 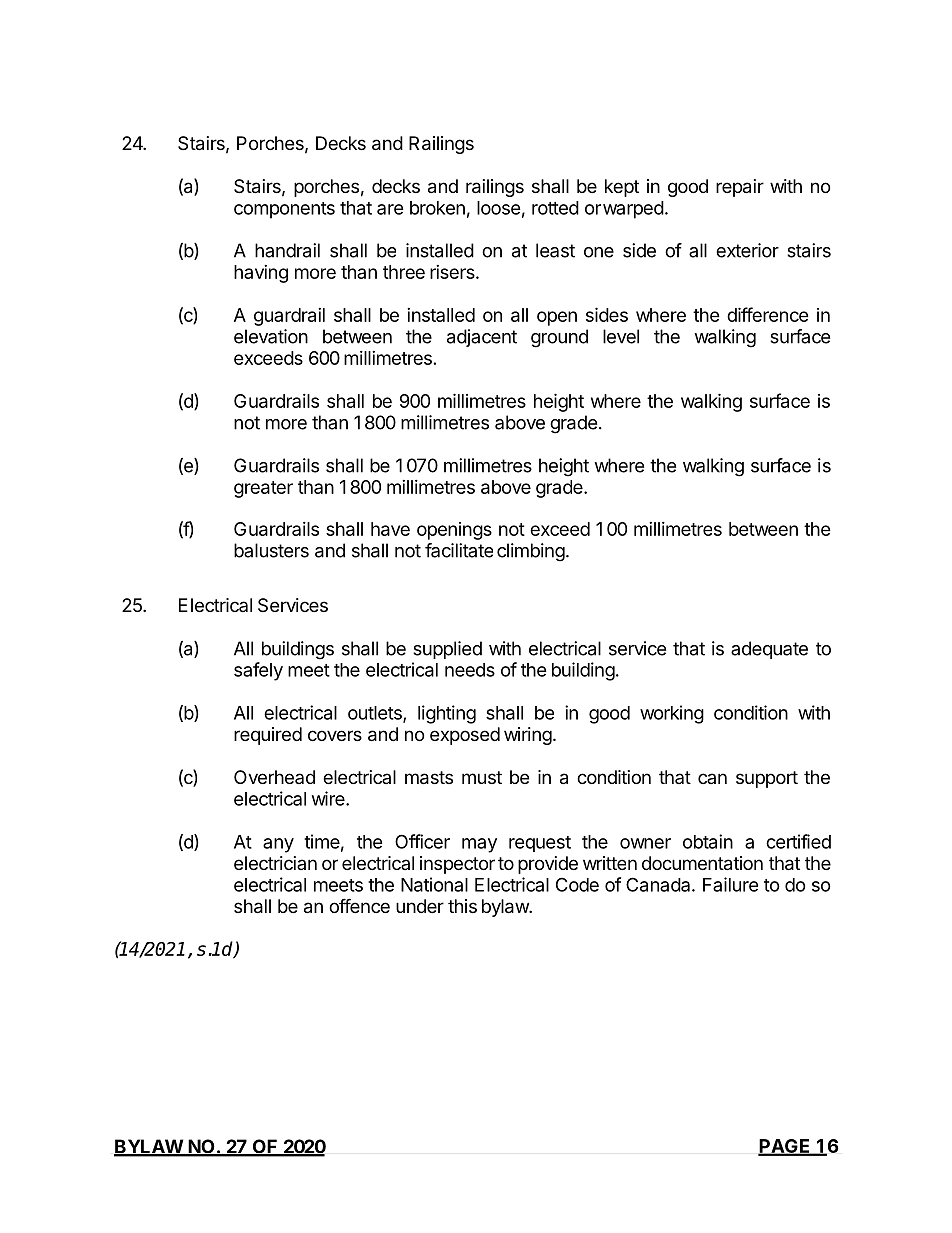 What do you see at coordinates (462, 906) in the document?
I see `this` at bounding box center [462, 906].
